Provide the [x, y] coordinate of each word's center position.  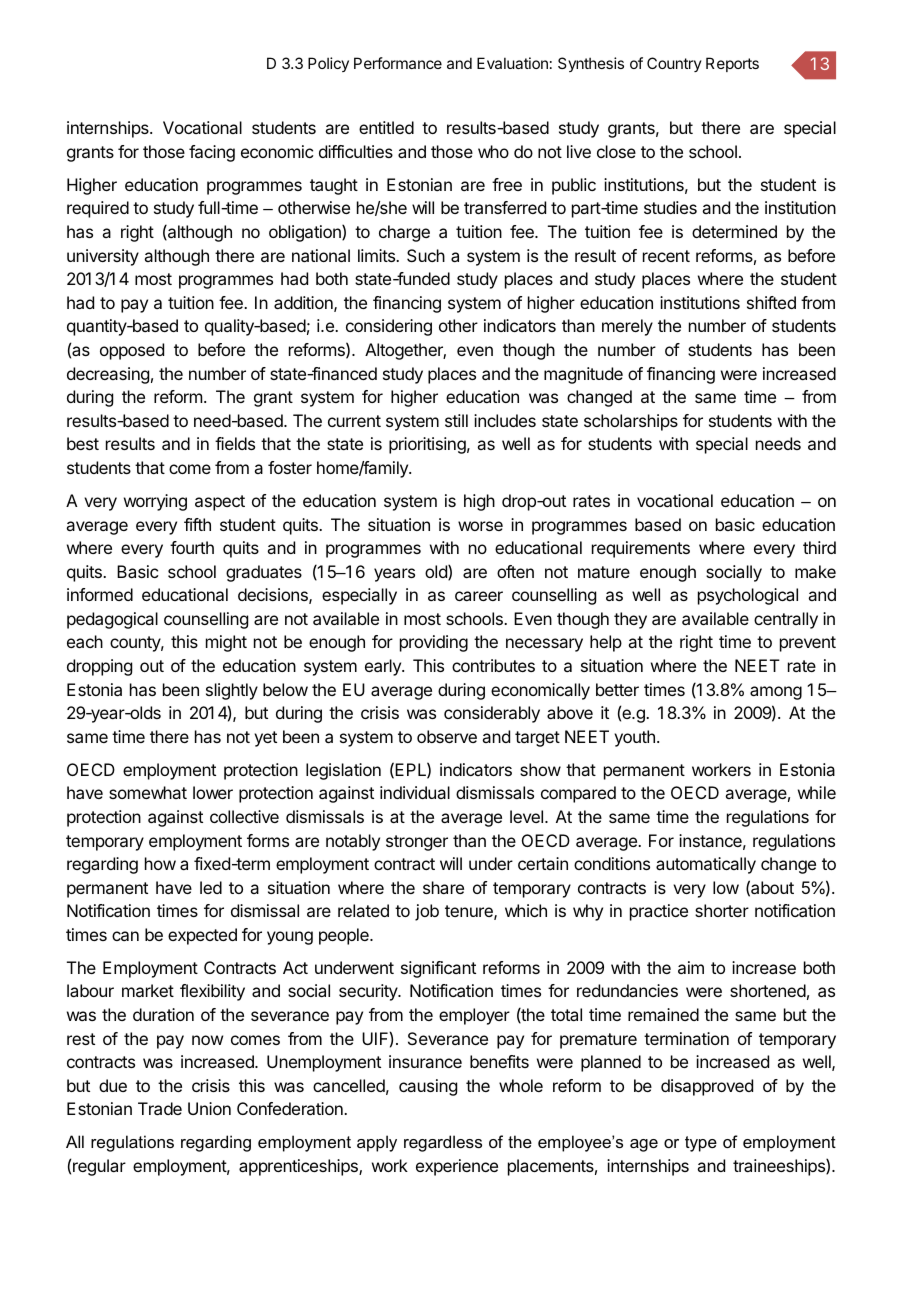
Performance [398, 63]
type [701, 1144]
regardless [443, 1143]
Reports [732, 64]
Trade [160, 1108]
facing [212, 153]
